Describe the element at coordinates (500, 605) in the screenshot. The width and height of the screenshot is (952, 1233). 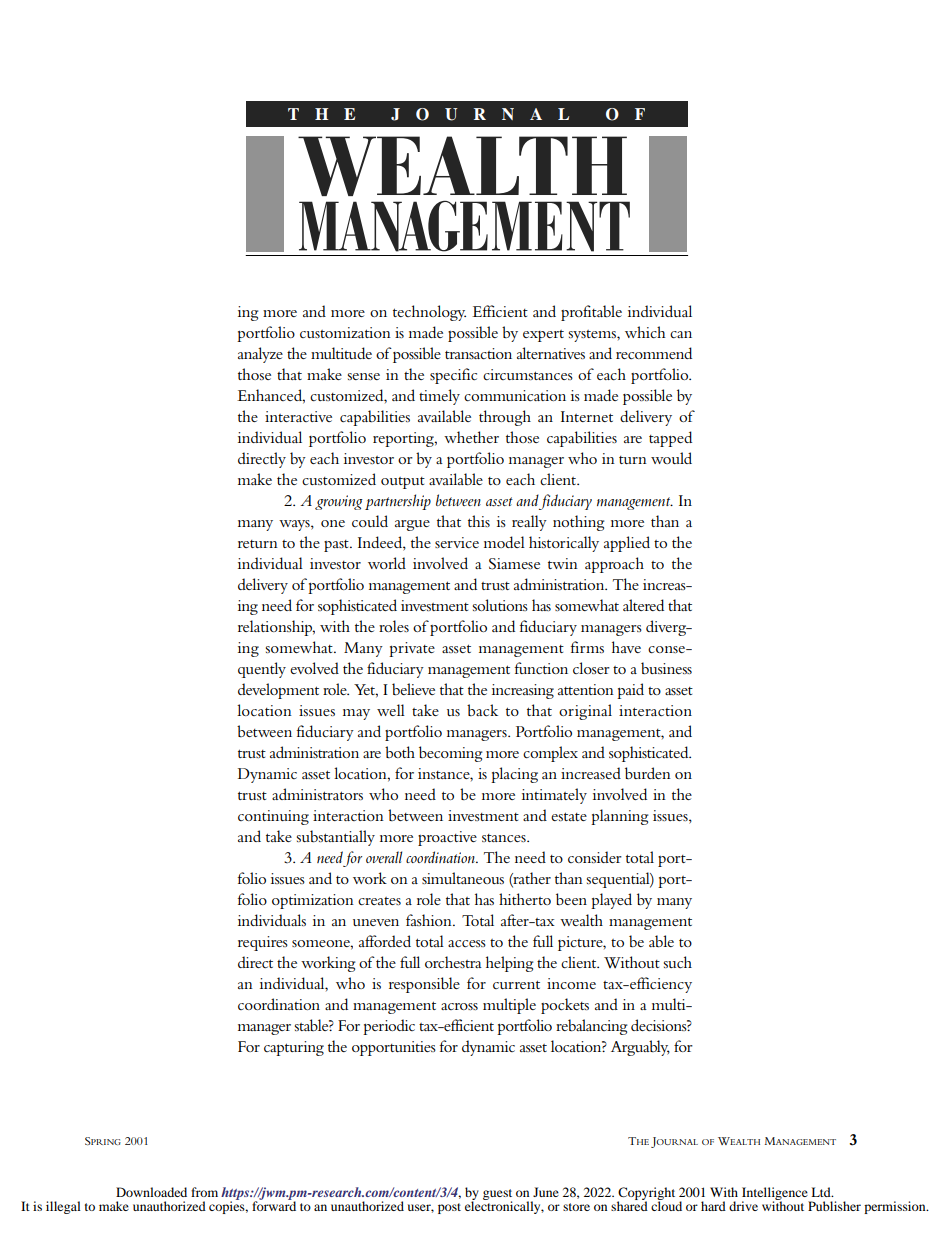
I see `solutions` at that location.
